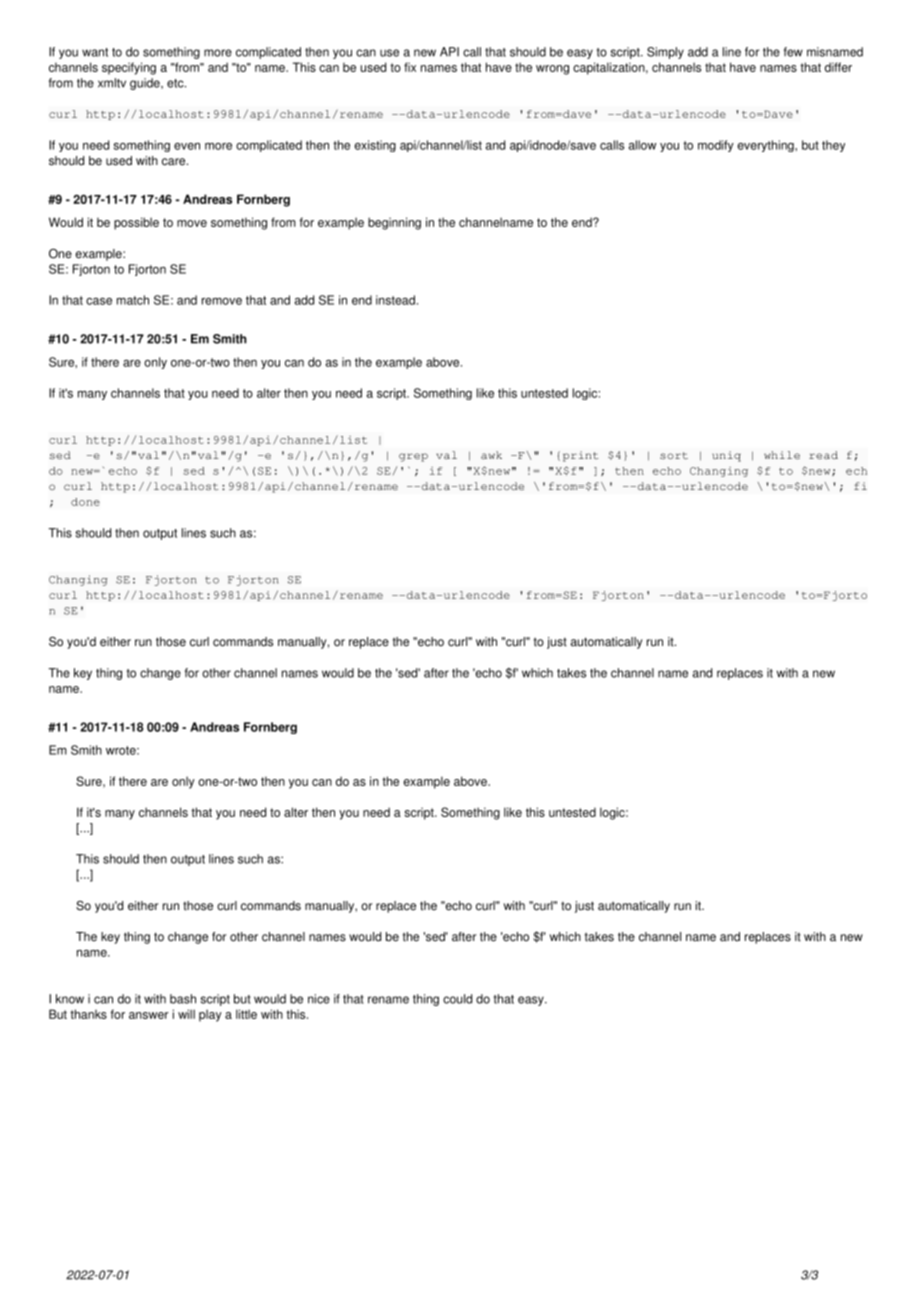 The height and width of the document is (1308, 924). I want to click on etc, so click(176, 83).
